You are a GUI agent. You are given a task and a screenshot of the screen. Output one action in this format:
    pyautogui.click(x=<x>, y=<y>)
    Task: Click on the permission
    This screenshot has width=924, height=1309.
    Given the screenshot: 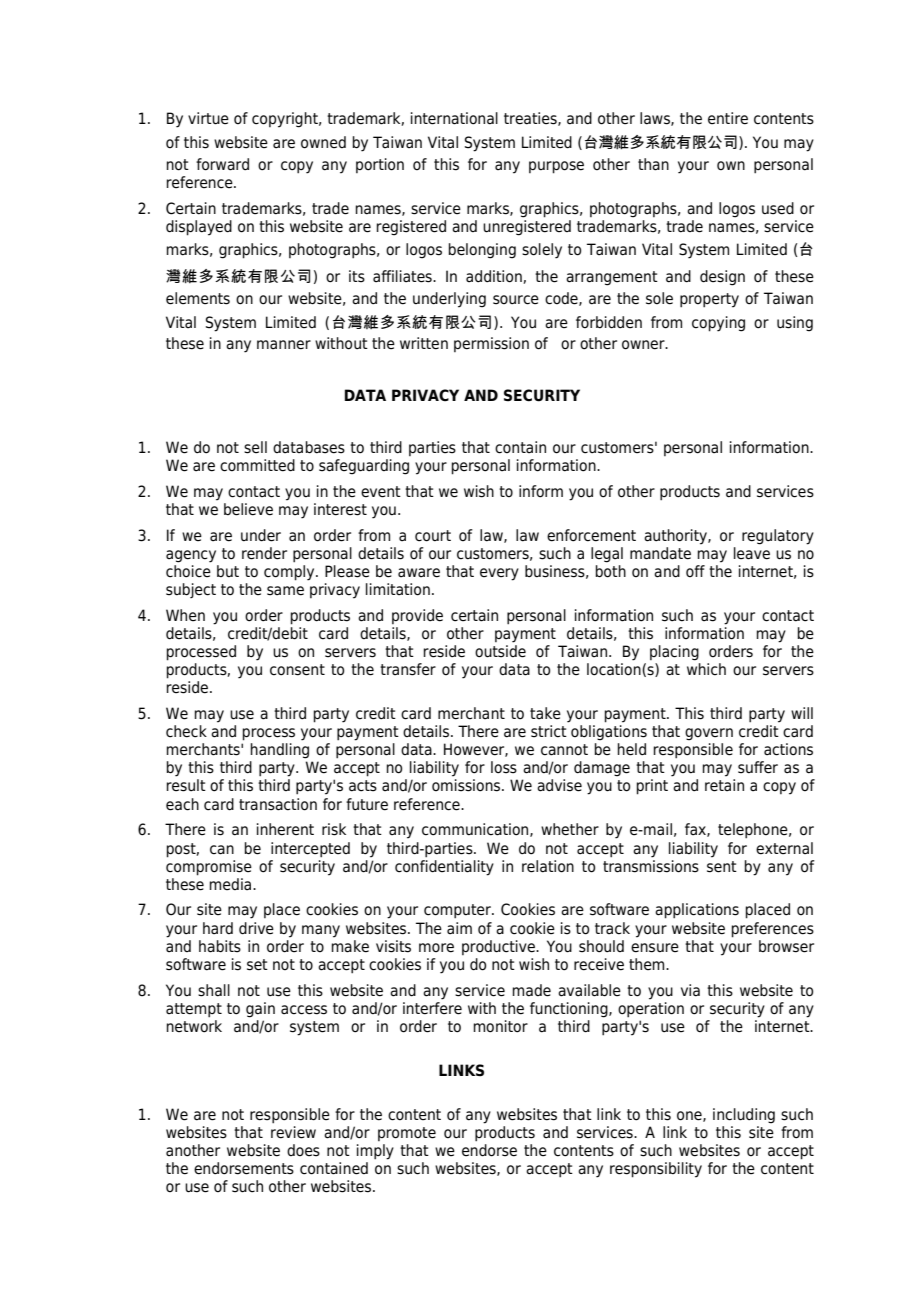 What is the action you would take?
    pyautogui.click(x=491, y=344)
